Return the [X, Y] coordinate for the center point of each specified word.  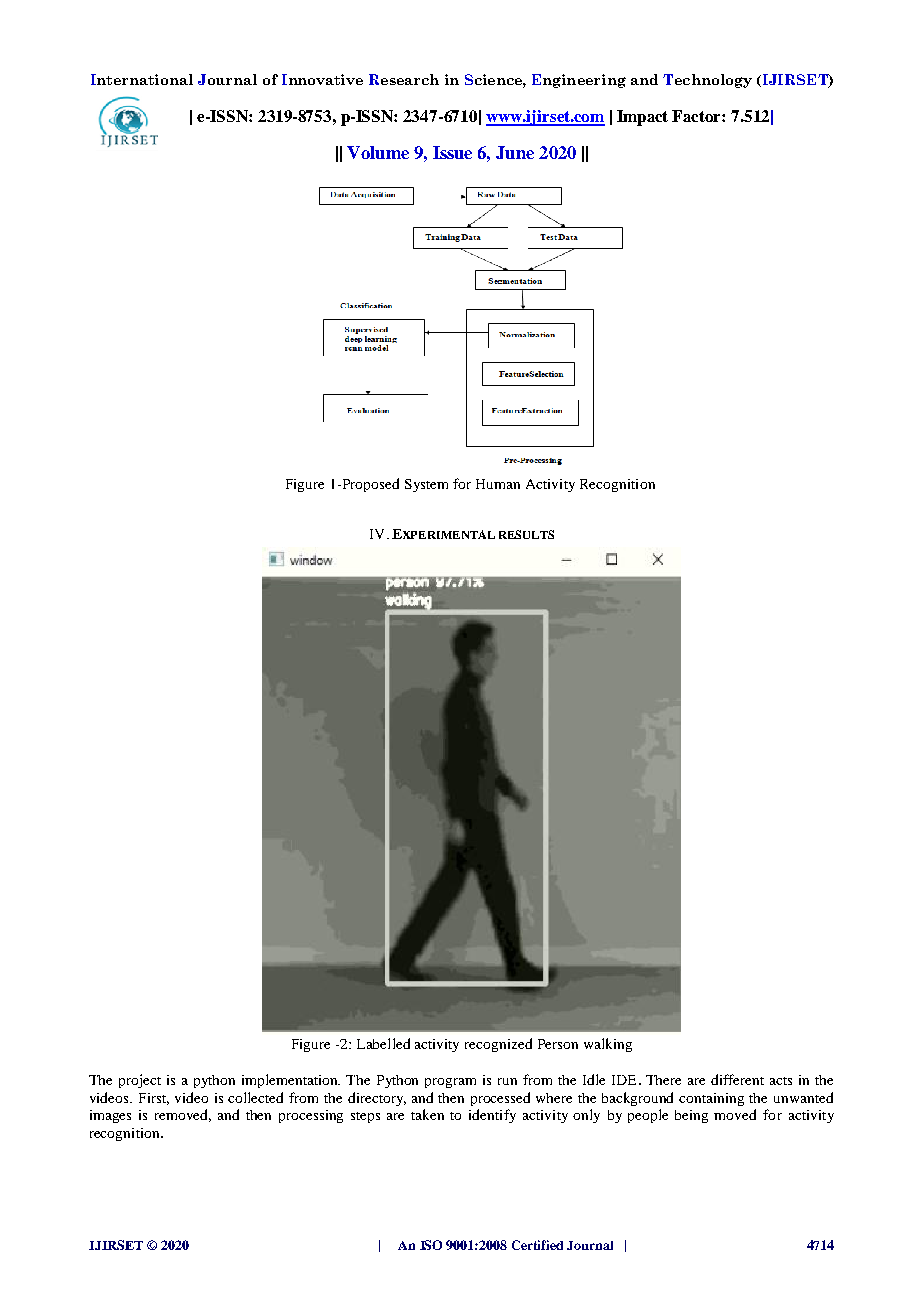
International [142, 79]
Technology [707, 81]
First [154, 1099]
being [691, 1116]
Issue [452, 152]
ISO [431, 1245]
